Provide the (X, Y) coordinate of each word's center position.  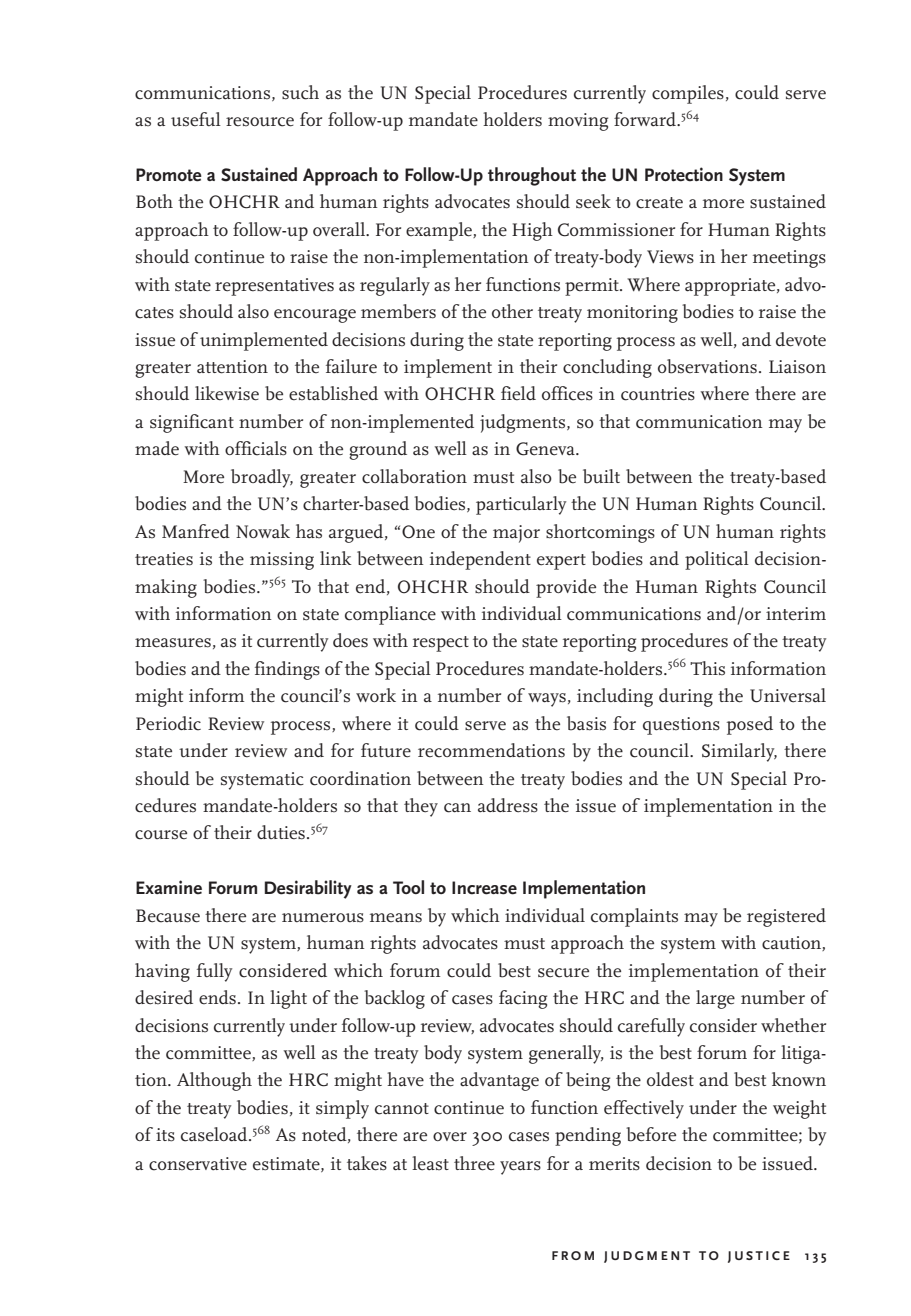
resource (260, 122)
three (474, 1163)
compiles (688, 94)
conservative (198, 1164)
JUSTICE (759, 1257)
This (707, 668)
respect (441, 644)
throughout (532, 176)
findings (287, 670)
